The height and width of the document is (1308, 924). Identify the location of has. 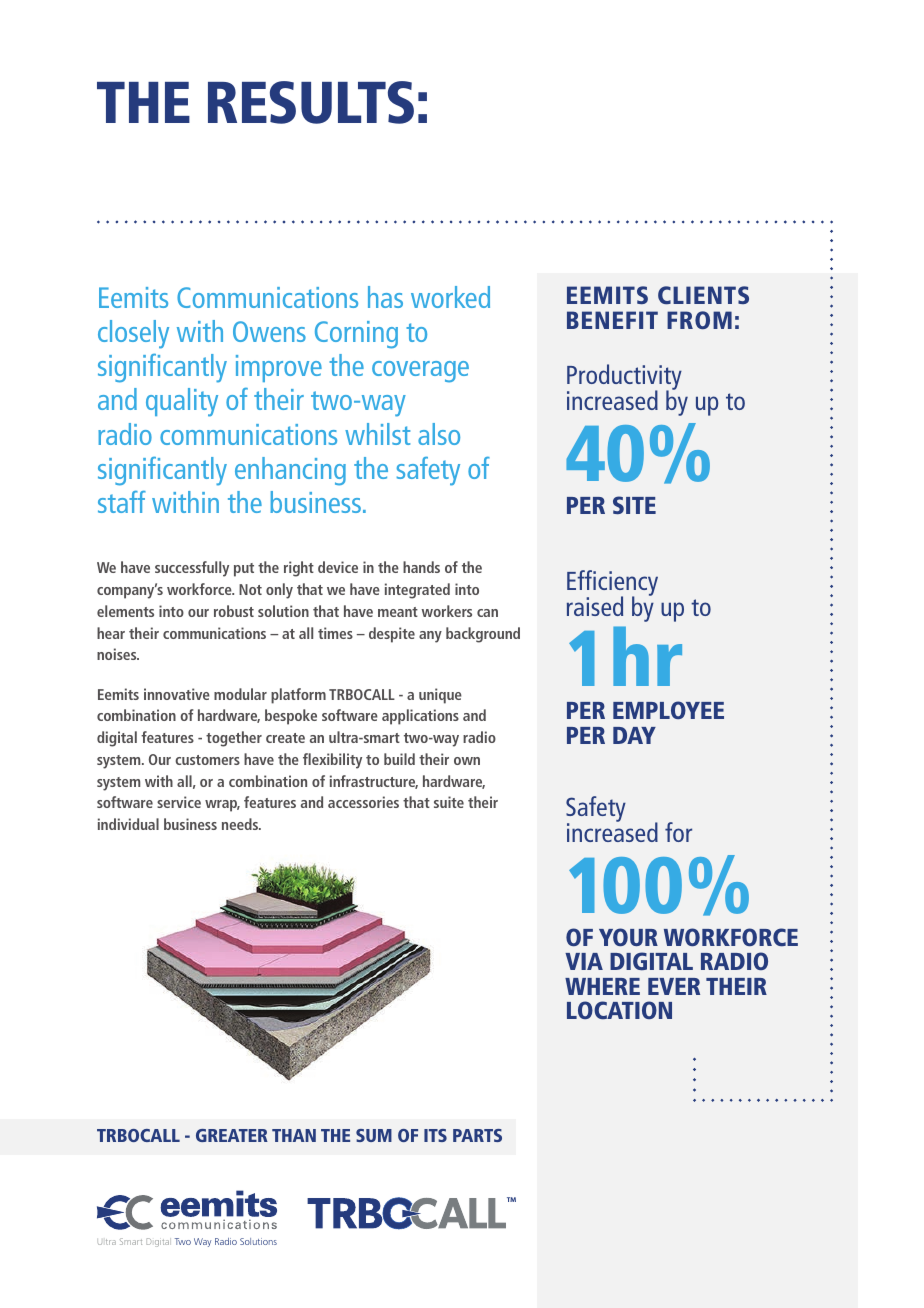
(385, 297).
